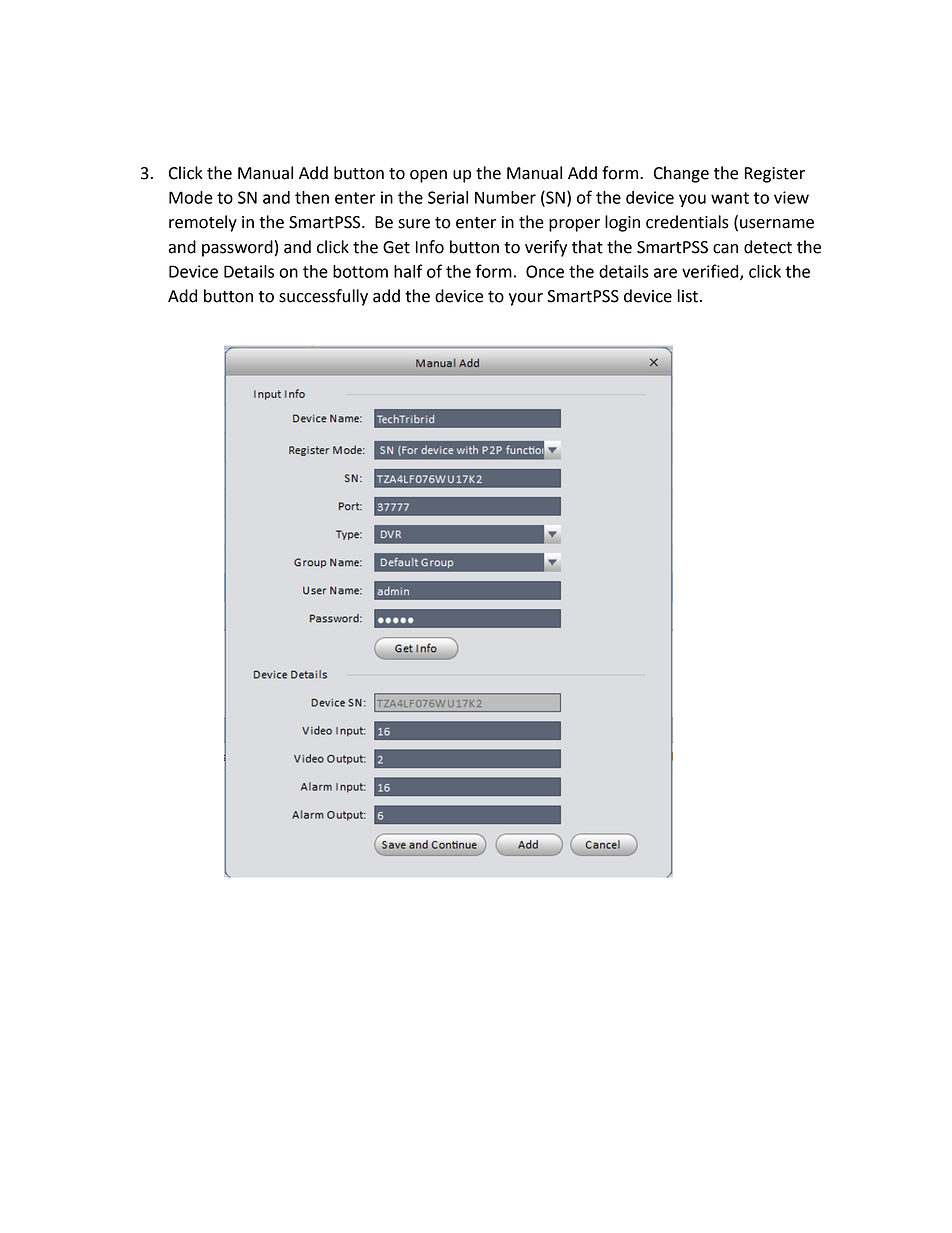  Describe the element at coordinates (730, 198) in the screenshot. I see `want` at that location.
